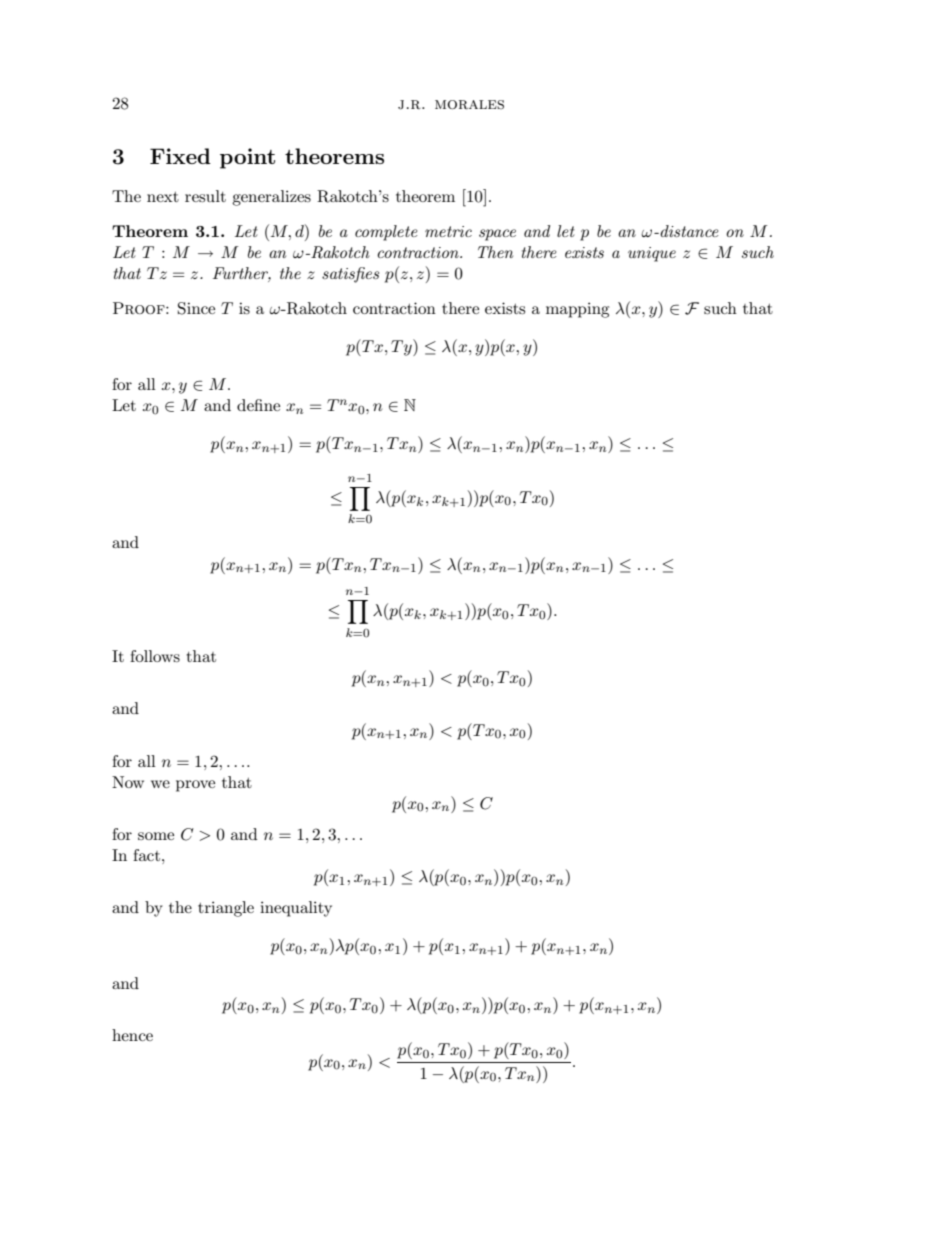  What do you see at coordinates (577, 310) in the screenshot?
I see `mapping` at bounding box center [577, 310].
